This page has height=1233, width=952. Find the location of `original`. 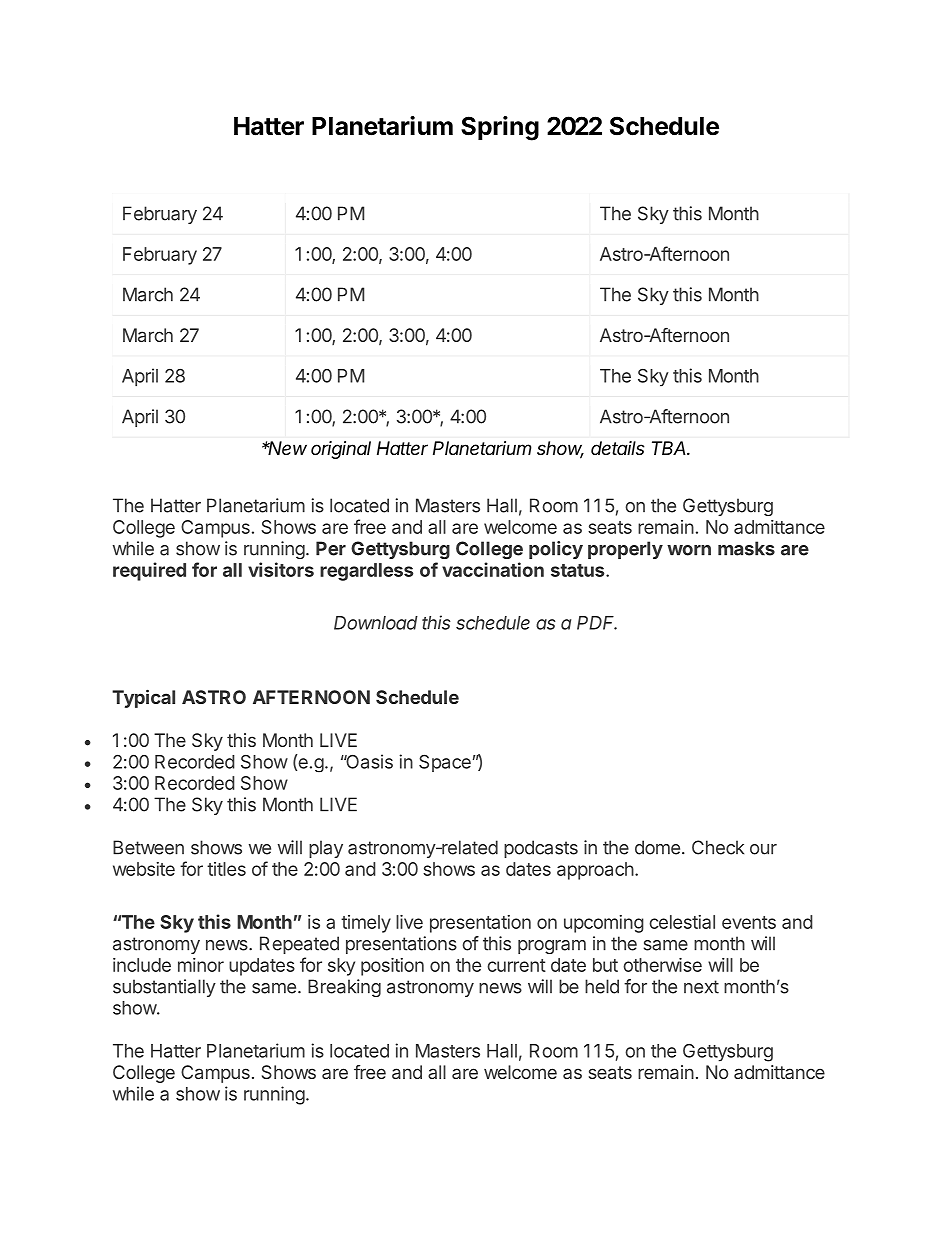

original is located at coordinates (341, 450).
